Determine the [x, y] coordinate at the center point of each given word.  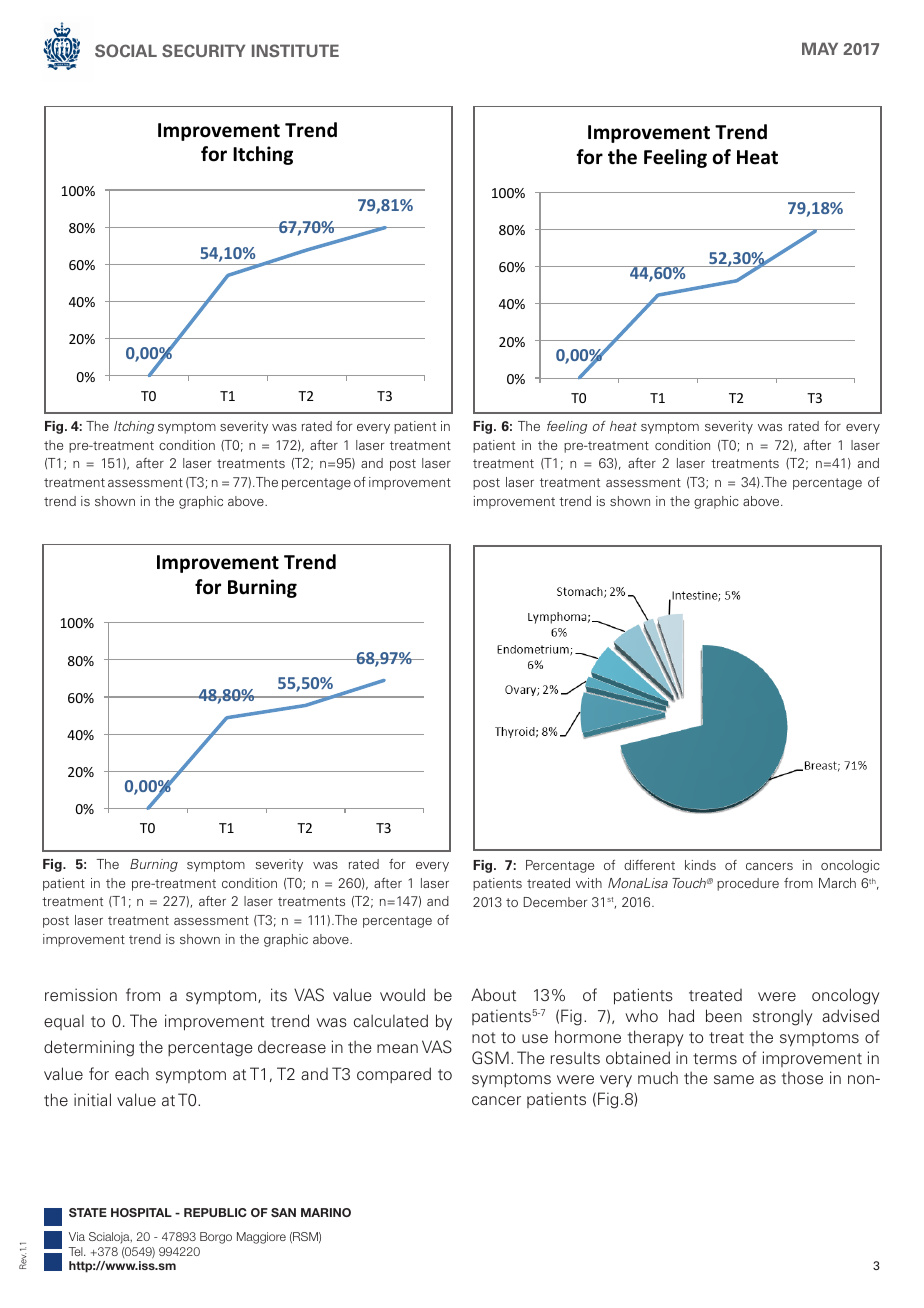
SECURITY [203, 50]
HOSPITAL [141, 1212]
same [734, 1079]
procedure [748, 884]
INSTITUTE [295, 50]
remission [81, 995]
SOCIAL [126, 50]
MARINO [326, 1212]
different [649, 865]
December [556, 902]
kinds [700, 865]
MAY [820, 48]
